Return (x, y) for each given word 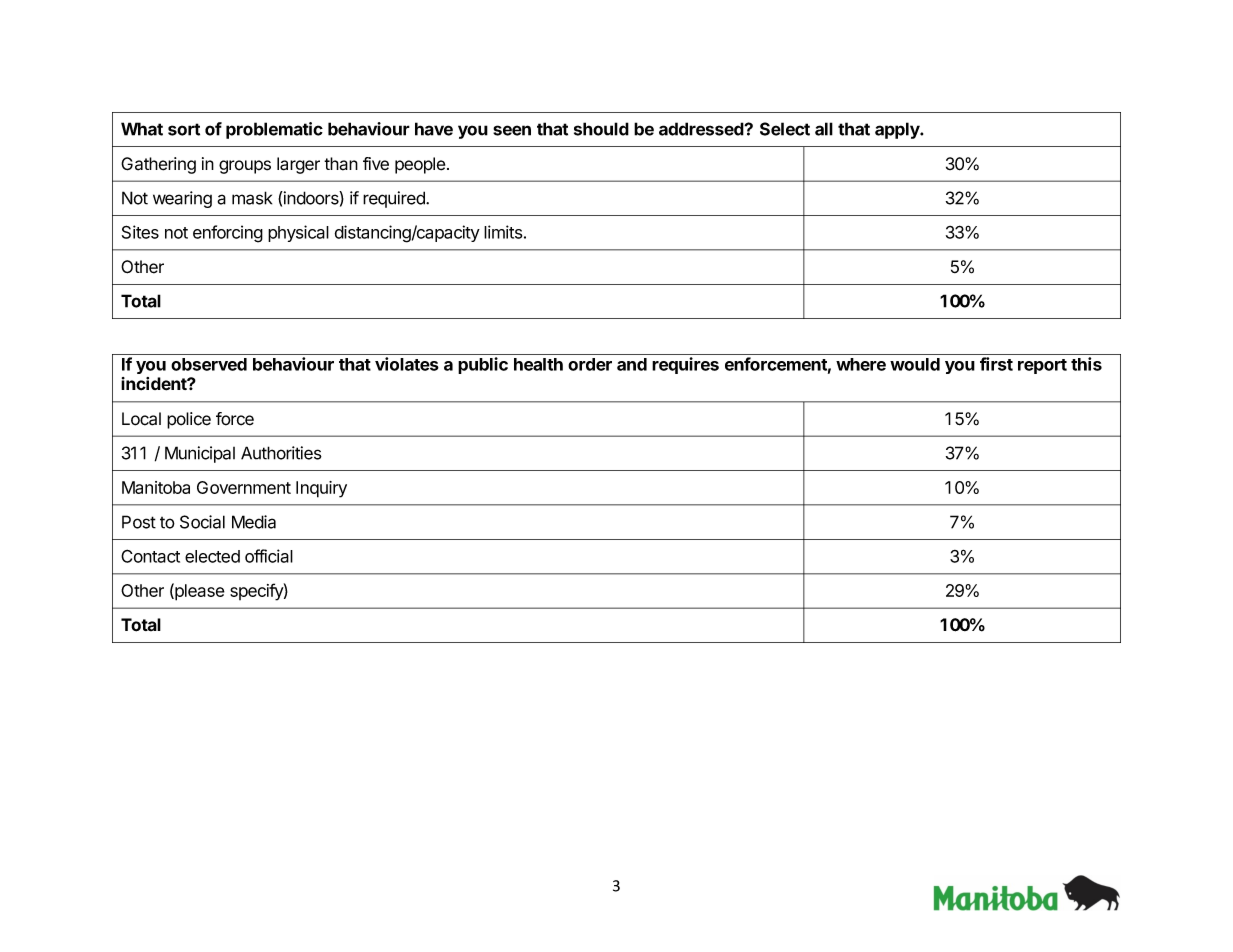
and (632, 364)
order (590, 364)
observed (209, 364)
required (395, 199)
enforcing (228, 234)
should (601, 129)
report (1042, 366)
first (996, 364)
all (824, 129)
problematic (274, 130)
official (269, 556)
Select (785, 129)
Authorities (281, 453)
